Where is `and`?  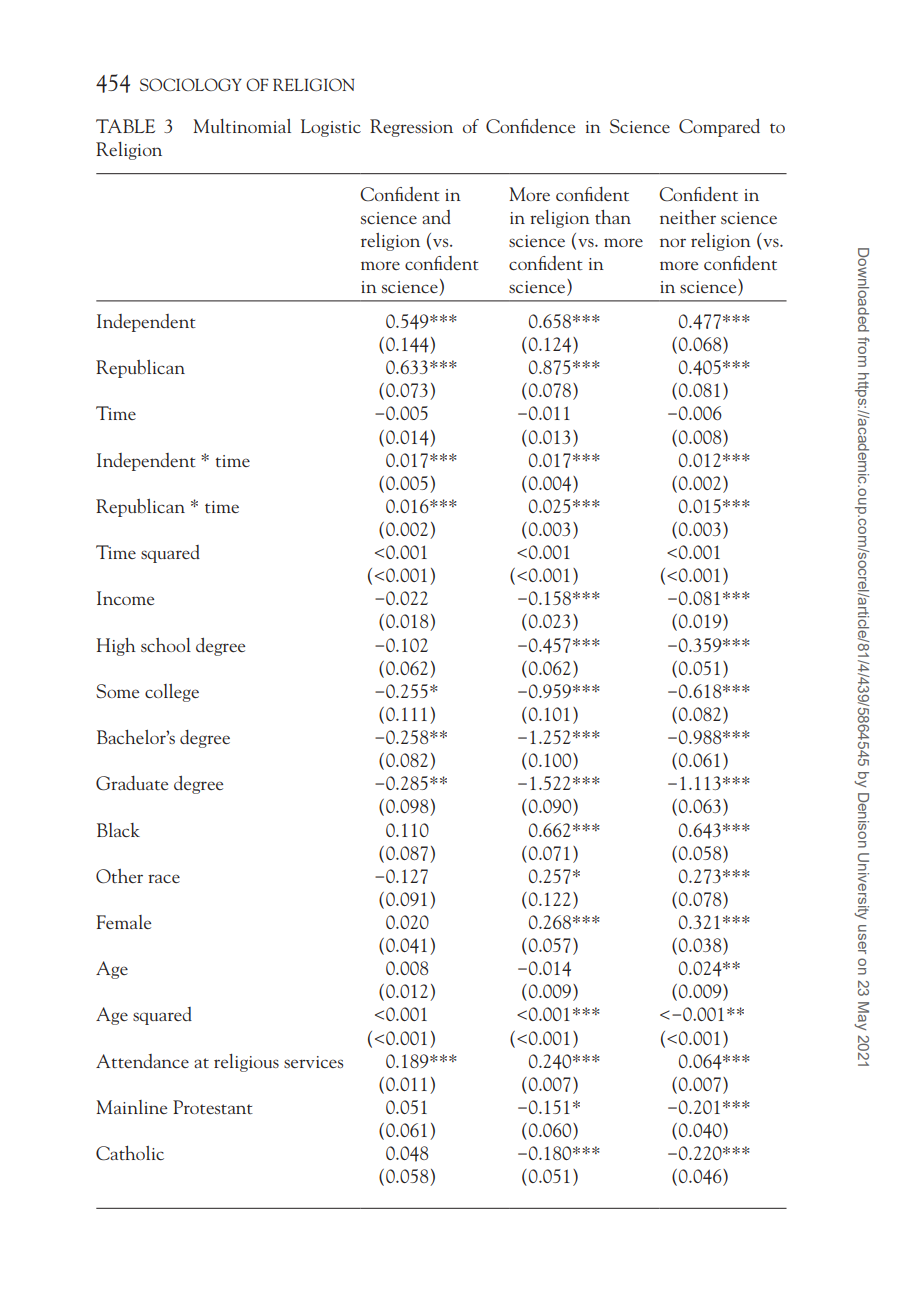
and is located at coordinates (436, 217).
